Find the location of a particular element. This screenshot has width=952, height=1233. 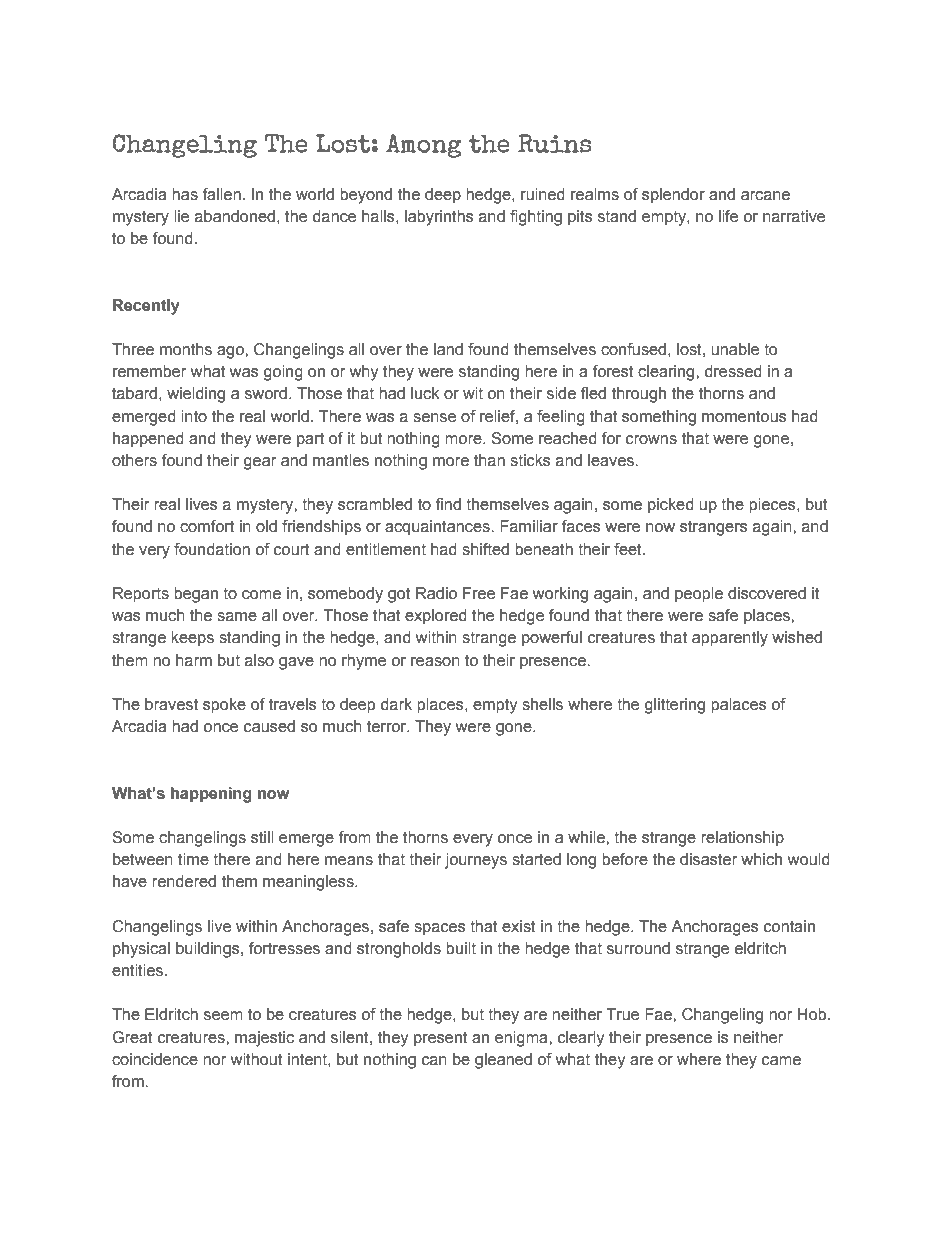

pieces is located at coordinates (773, 506).
